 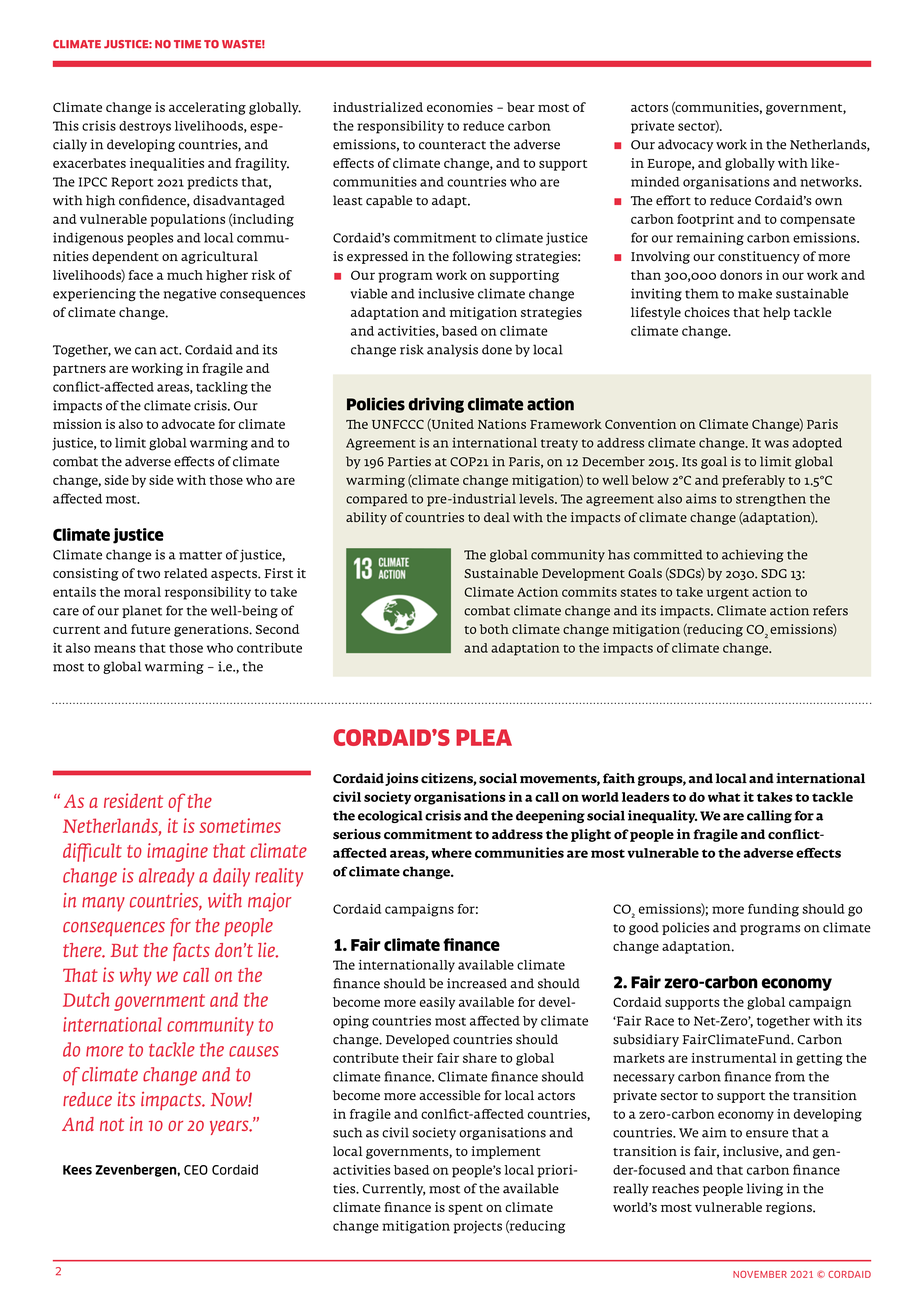 I want to click on CEO, so click(x=196, y=1170).
